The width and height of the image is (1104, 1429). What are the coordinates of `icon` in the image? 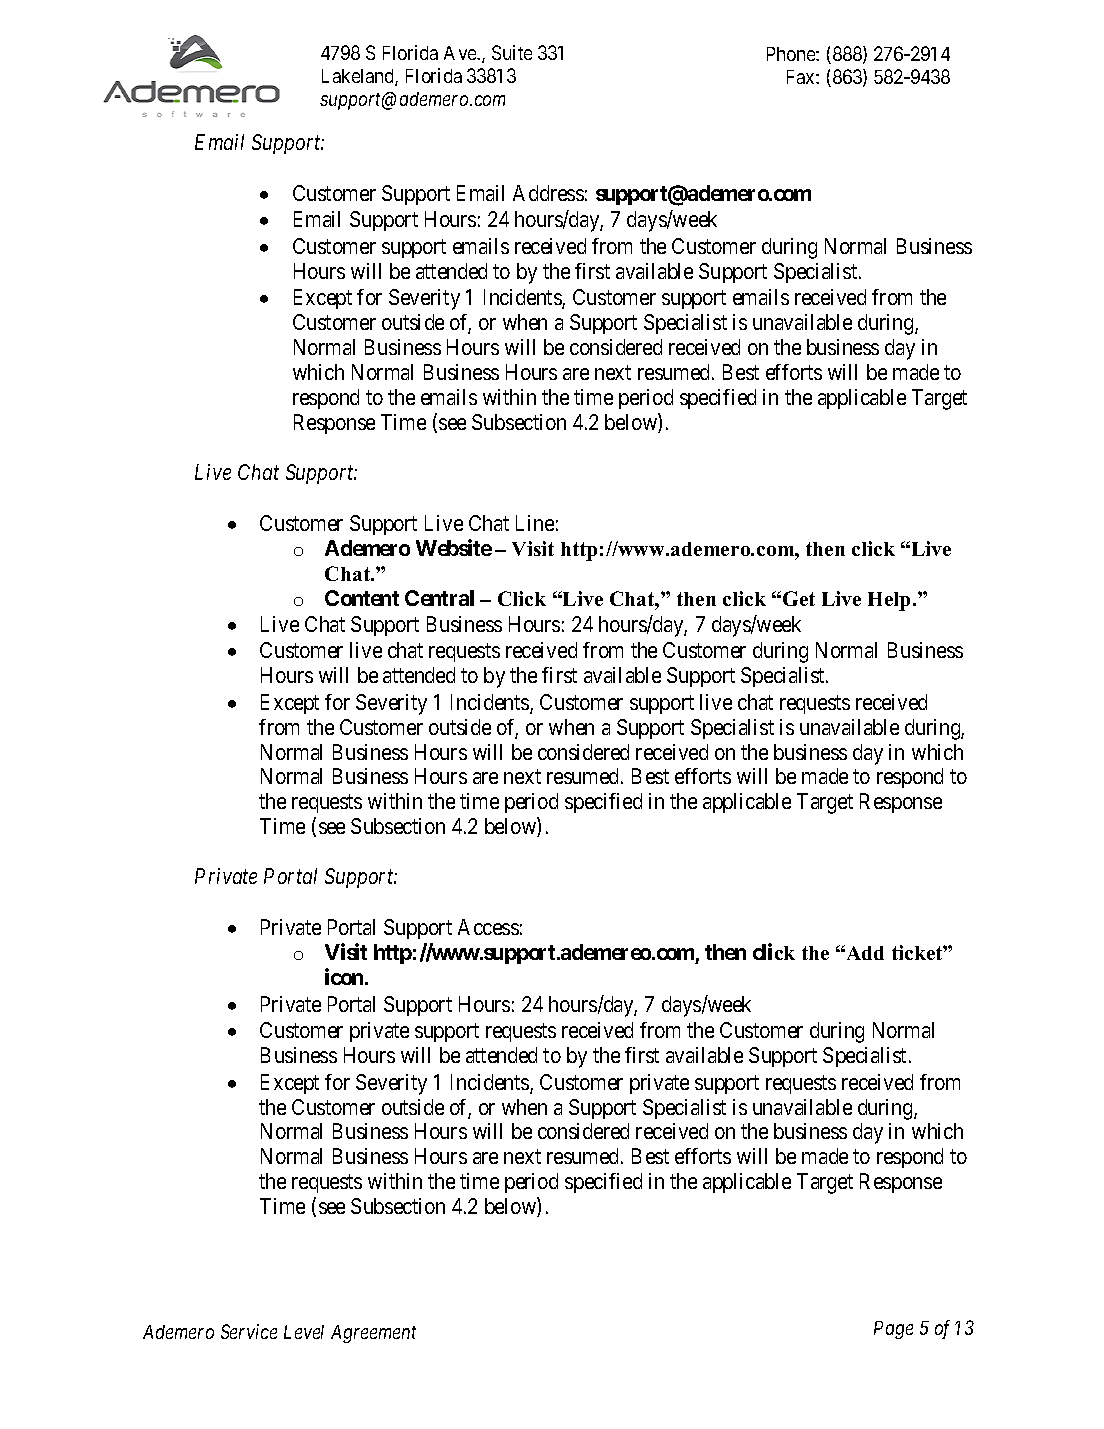 It's located at (344, 976).
